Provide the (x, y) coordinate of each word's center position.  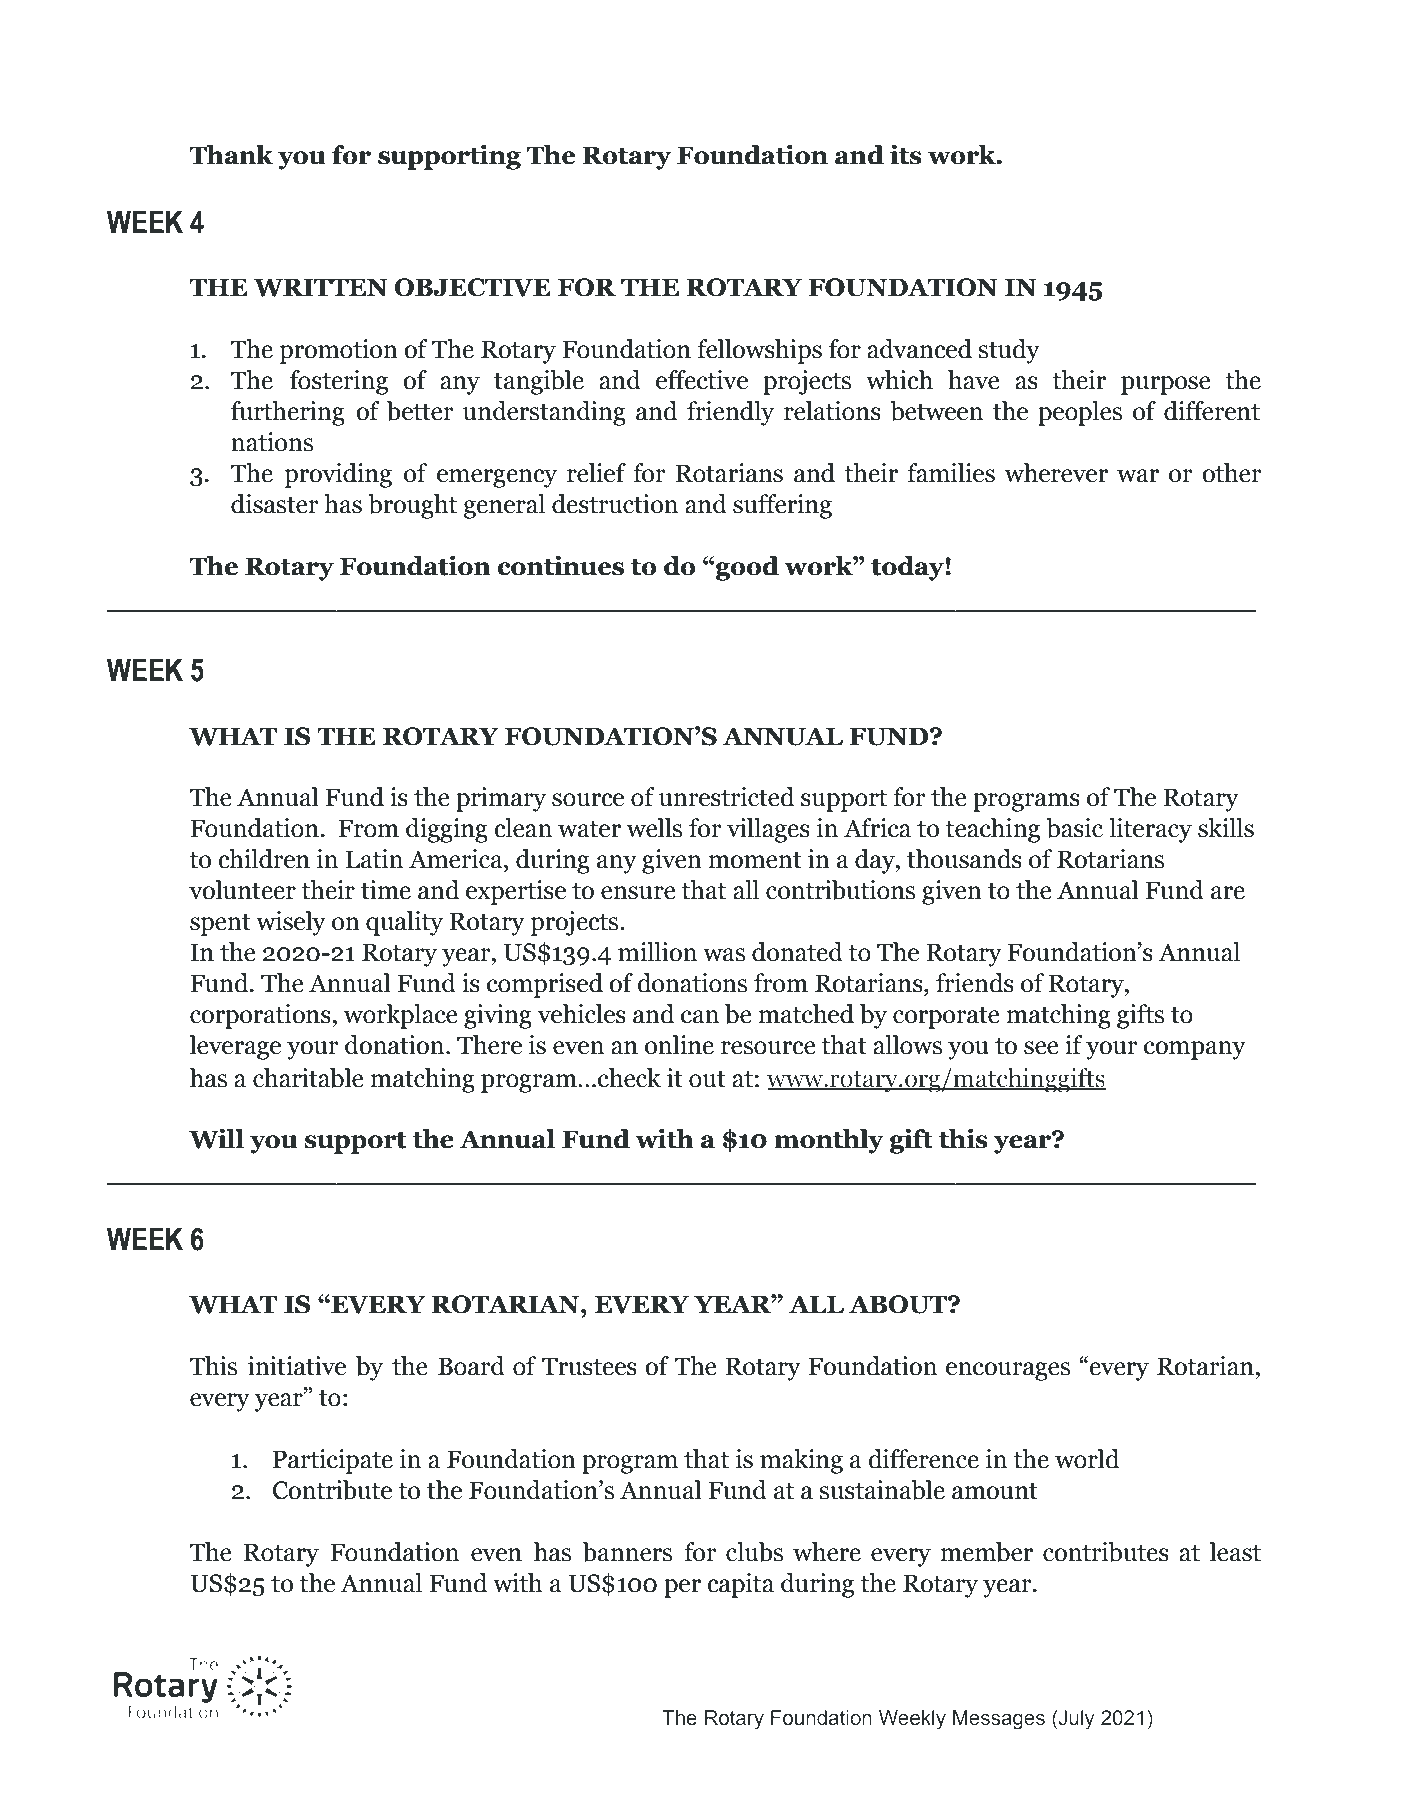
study (1009, 351)
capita (740, 1585)
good (746, 568)
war (1138, 476)
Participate (333, 1461)
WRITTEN (321, 287)
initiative (297, 1366)
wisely (291, 923)
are (1228, 893)
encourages (1008, 1371)
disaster (275, 504)
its (906, 154)
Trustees (589, 1366)
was (724, 955)
